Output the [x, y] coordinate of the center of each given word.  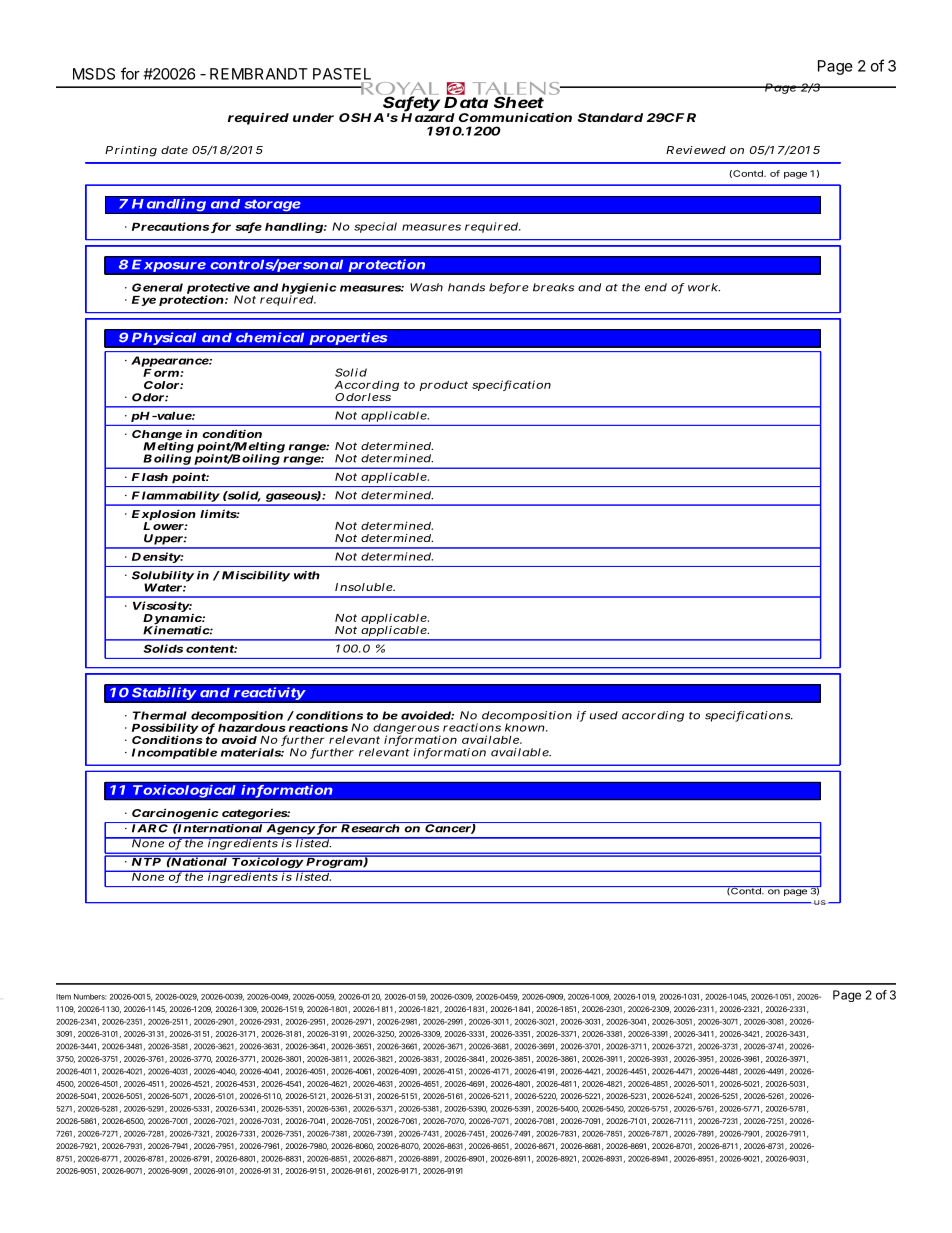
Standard [610, 117]
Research [370, 827]
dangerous [407, 729]
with [307, 575]
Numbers [90, 997]
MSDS [94, 74]
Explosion [164, 516]
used [604, 715]
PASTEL [342, 74]
